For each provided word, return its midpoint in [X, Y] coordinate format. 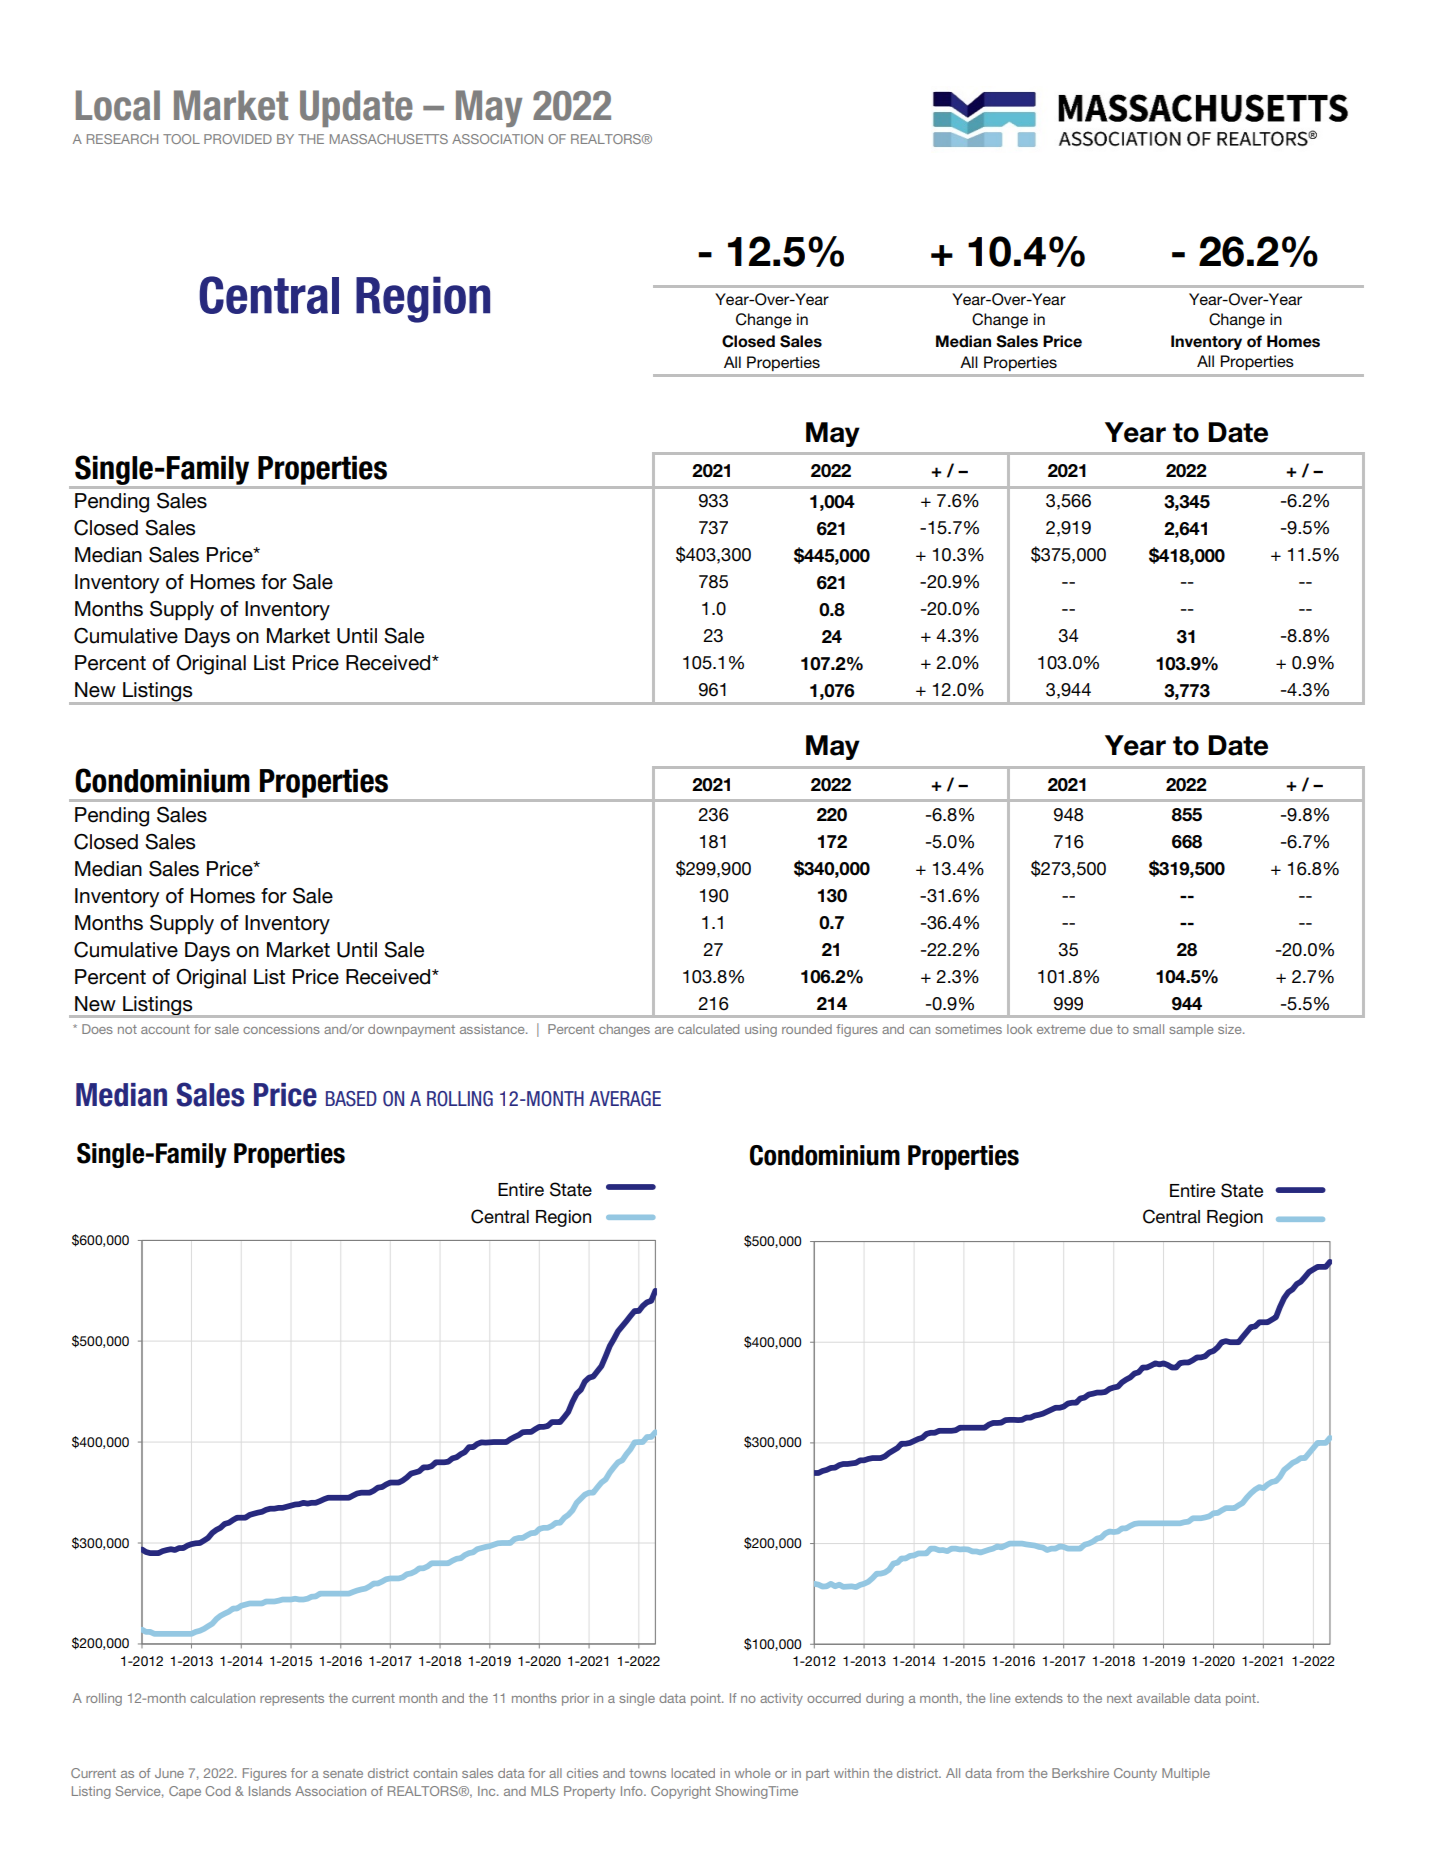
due [1101, 1029]
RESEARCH [122, 139]
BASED [351, 1099]
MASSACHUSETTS [389, 139]
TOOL [181, 139]
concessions [281, 1029]
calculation [222, 1698]
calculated [708, 1029]
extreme [1061, 1029]
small [1148, 1029]
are [664, 1030]
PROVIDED [238, 139]
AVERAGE [625, 1099]
